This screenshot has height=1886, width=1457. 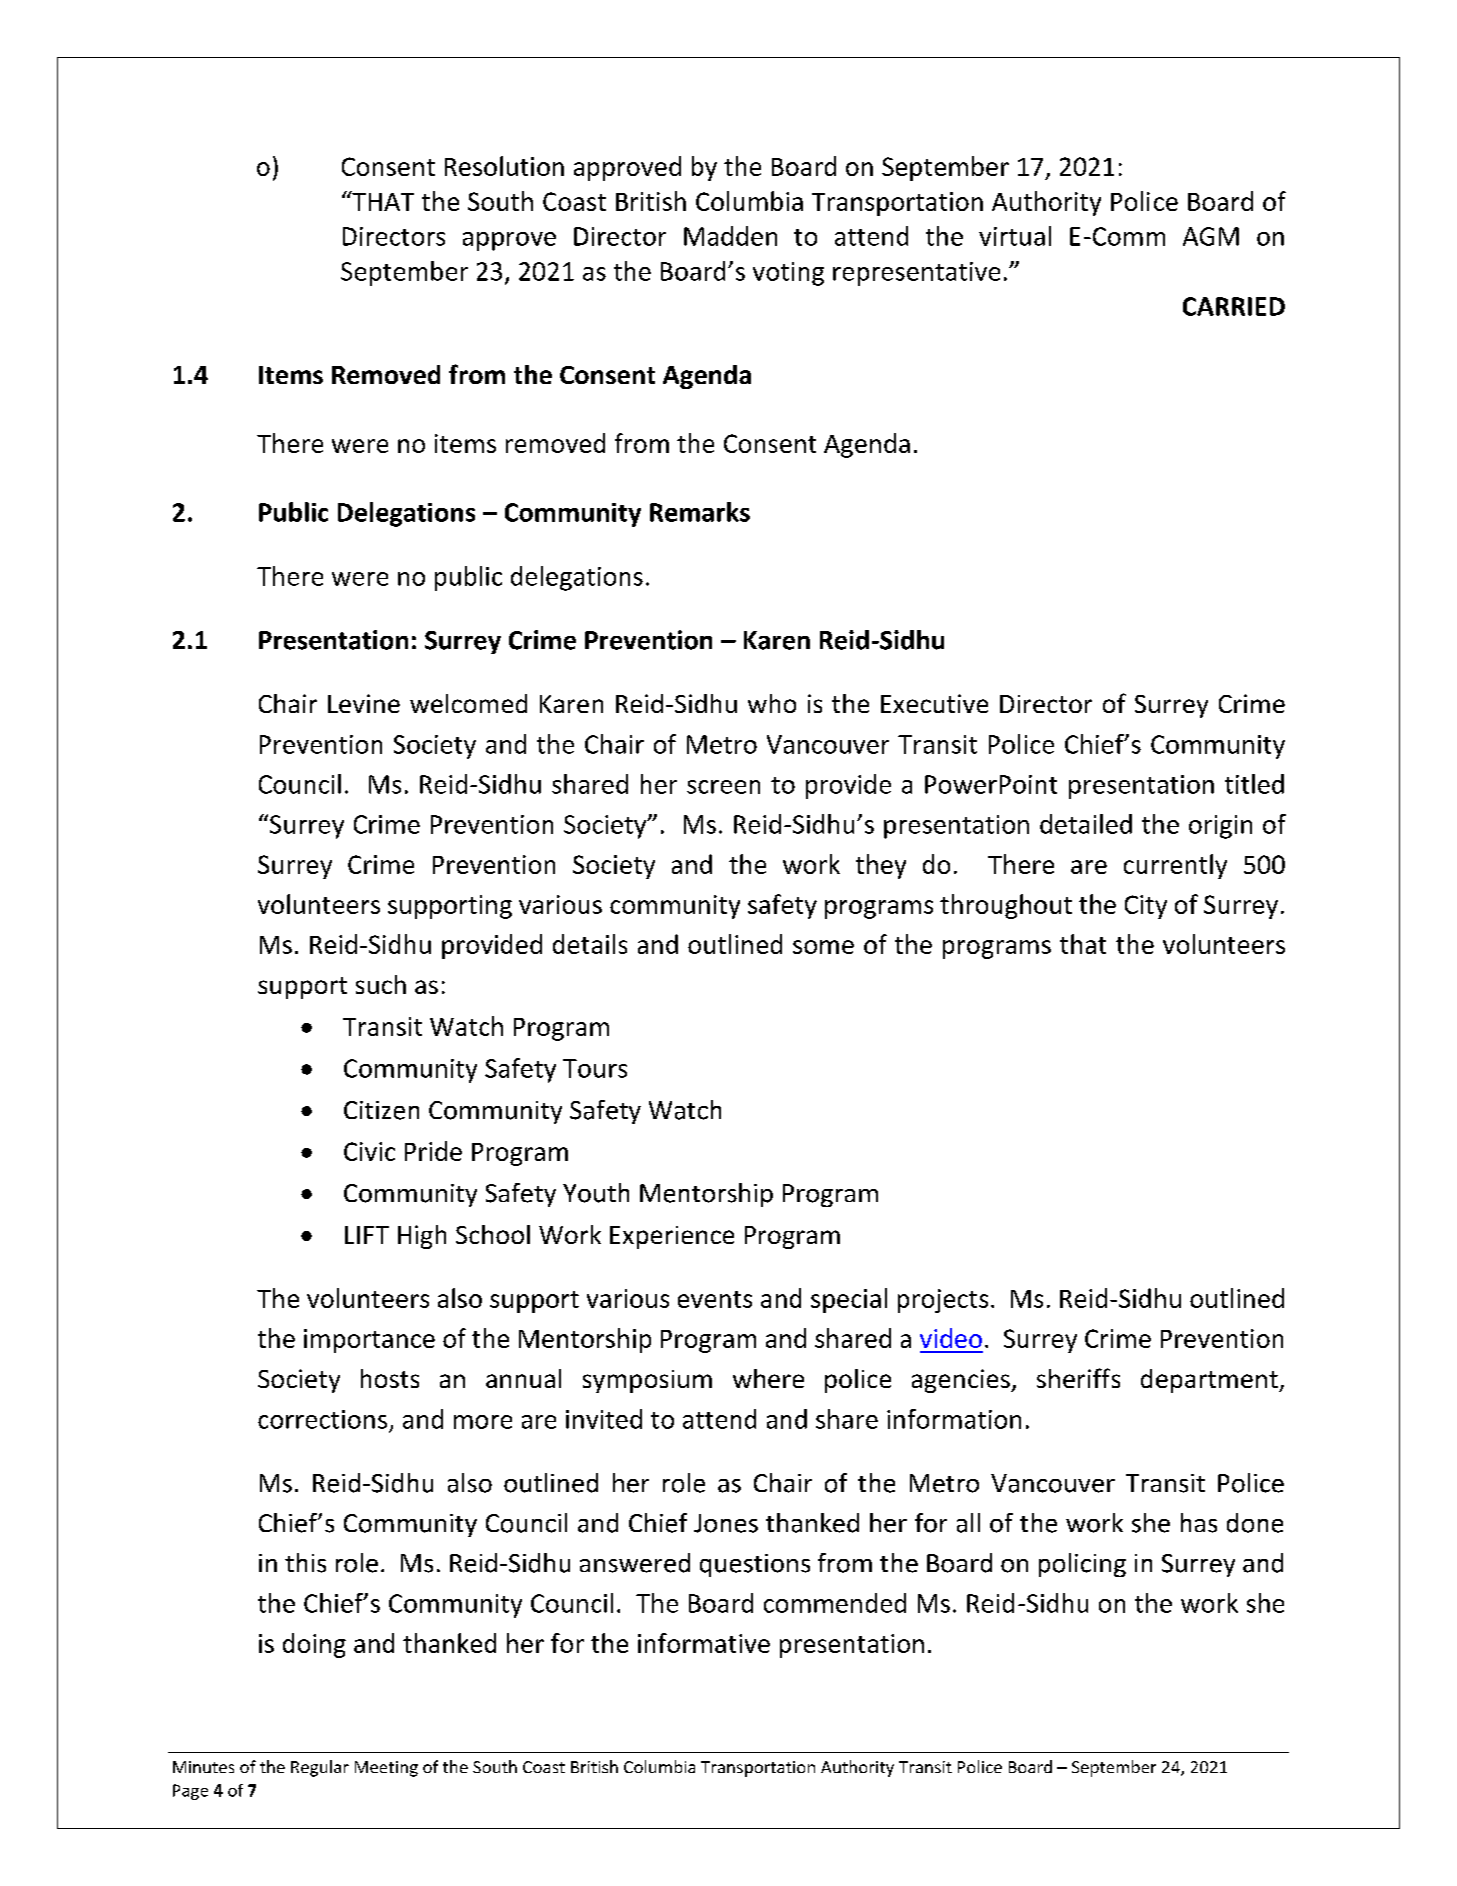 I want to click on AGM, so click(x=1211, y=236).
